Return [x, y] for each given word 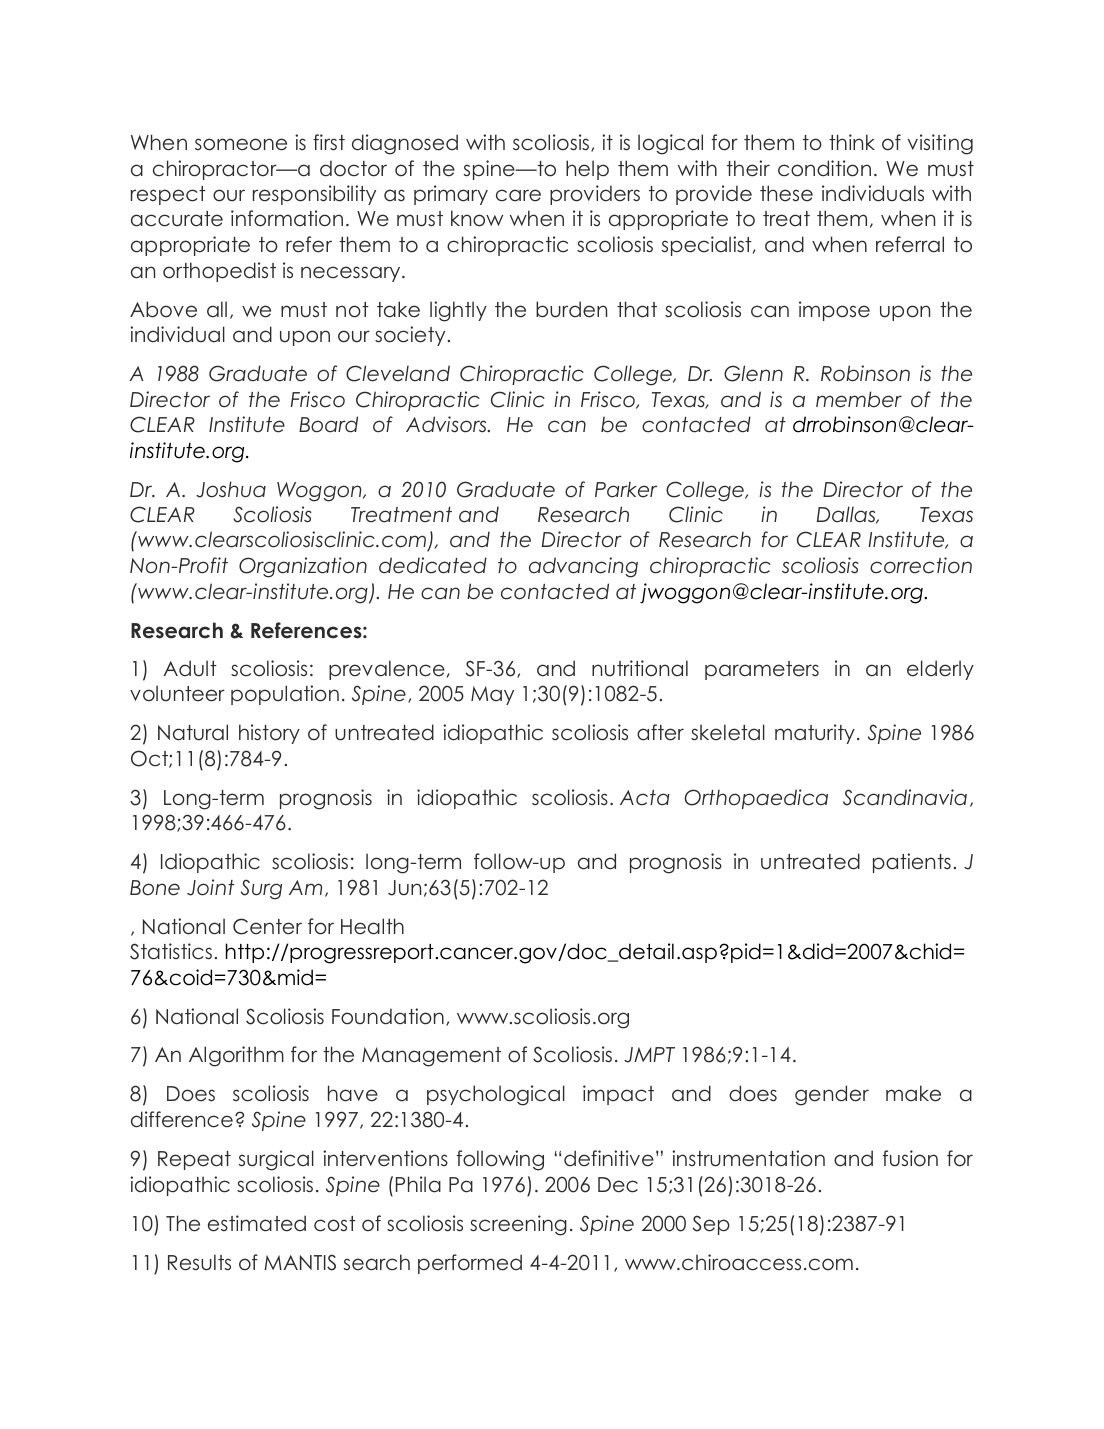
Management [431, 1057]
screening [518, 1225]
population [285, 695]
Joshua [231, 489]
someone [241, 144]
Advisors [447, 424]
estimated [257, 1223]
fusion [910, 1158]
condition [824, 168]
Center [267, 926]
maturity [815, 734]
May [492, 695]
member [859, 399]
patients [912, 863]
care [518, 195]
